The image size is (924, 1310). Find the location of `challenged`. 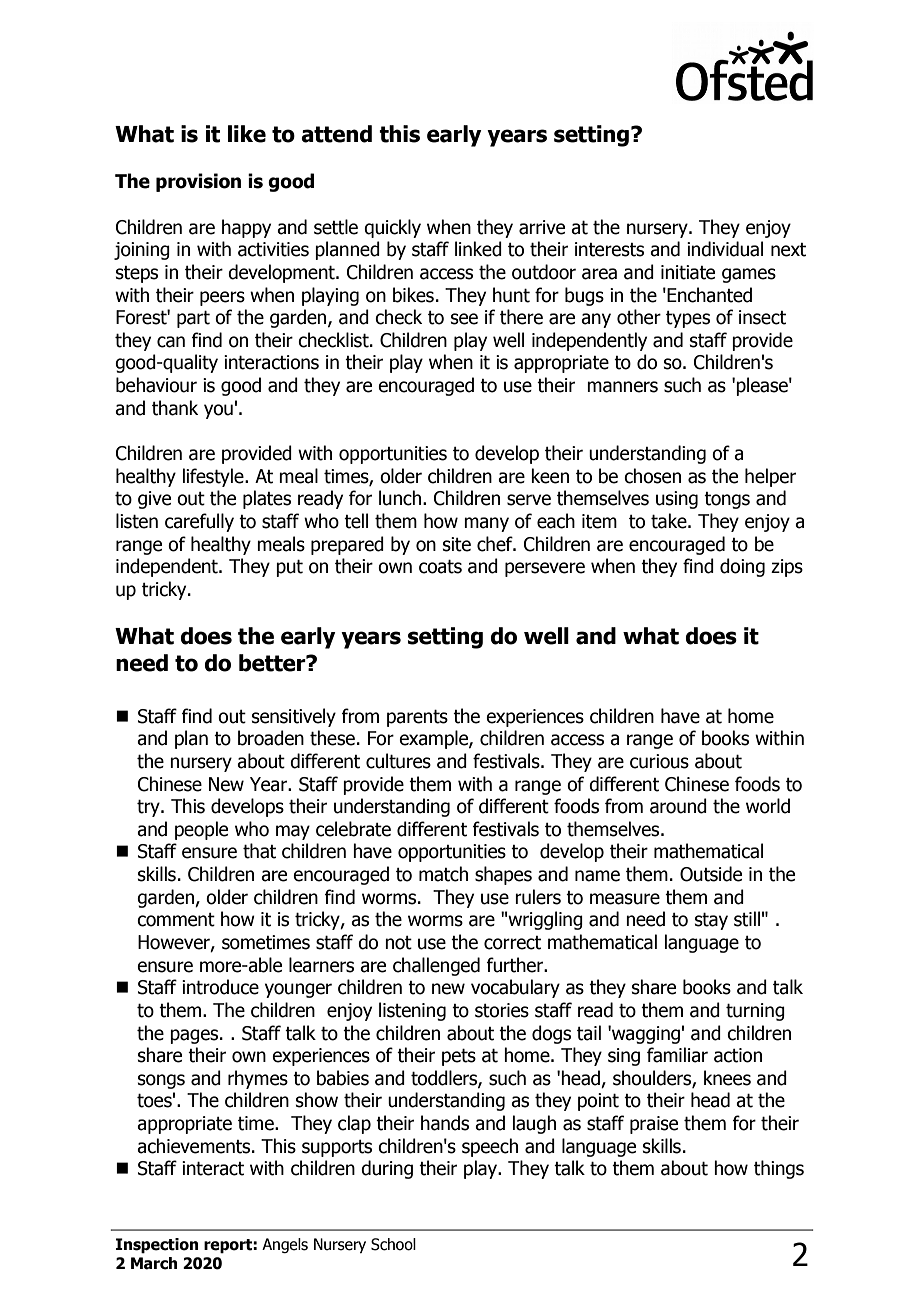

challenged is located at coordinates (436, 966).
